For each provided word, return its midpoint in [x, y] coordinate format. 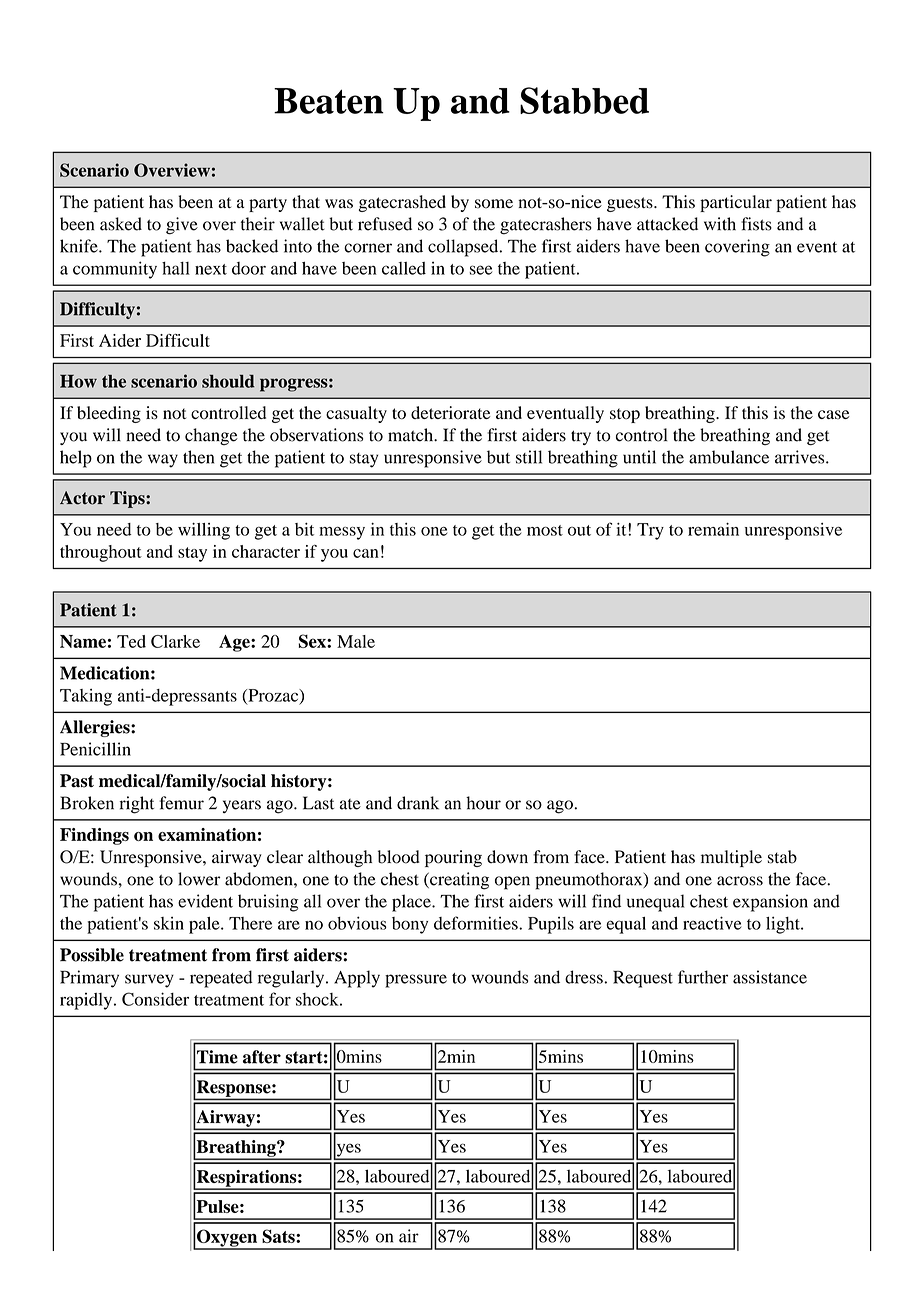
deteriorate [450, 413]
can [366, 553]
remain [713, 529]
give [182, 226]
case [834, 414]
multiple [731, 858]
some [494, 204]
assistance [770, 977]
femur [181, 803]
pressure [416, 981]
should [228, 381]
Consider [155, 999]
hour [483, 803]
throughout [101, 553]
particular [736, 203]
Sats [279, 1236]
